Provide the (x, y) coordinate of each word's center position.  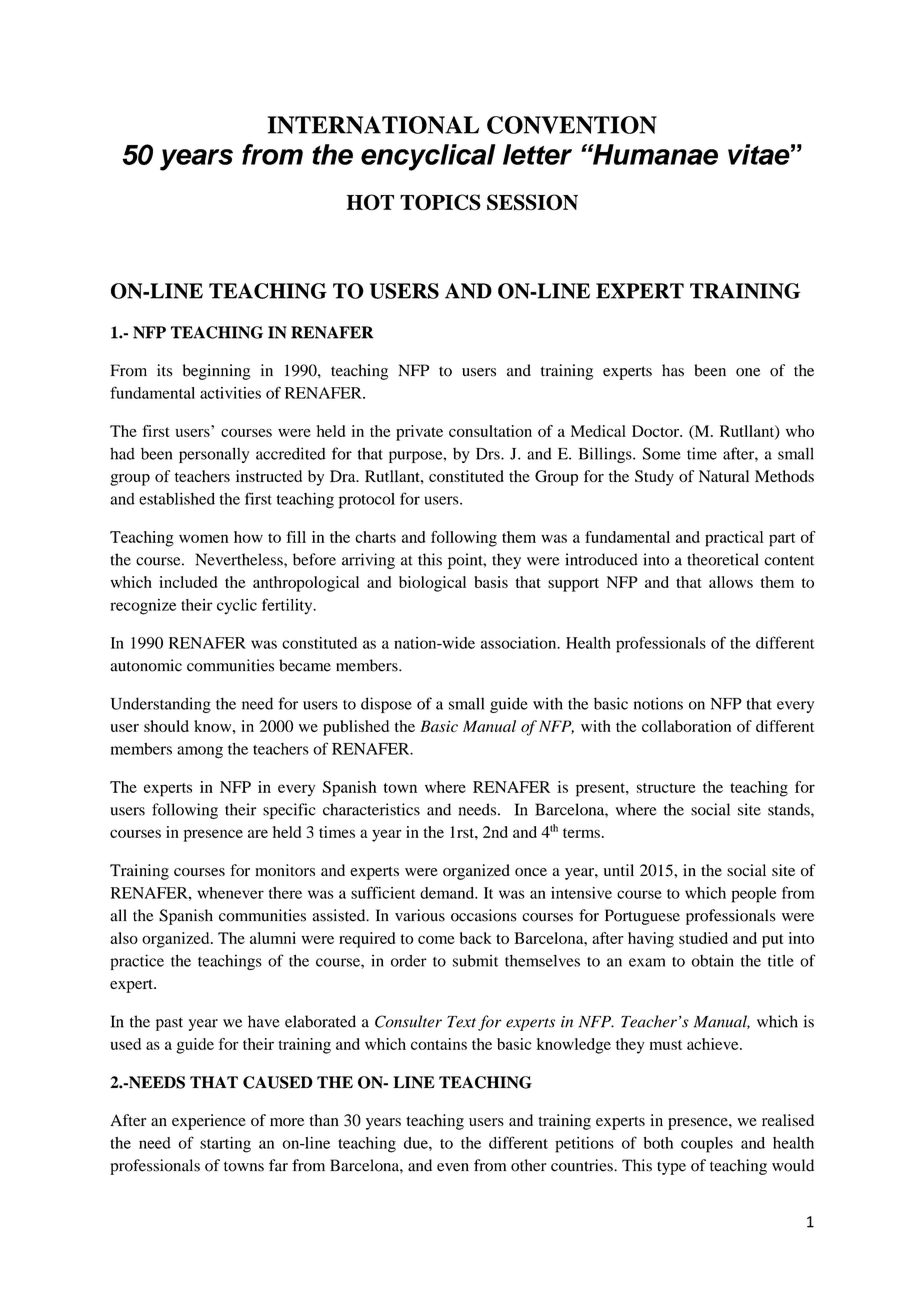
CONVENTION (572, 125)
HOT (370, 202)
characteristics (371, 809)
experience (209, 1122)
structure (666, 788)
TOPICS (440, 202)
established (177, 498)
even (453, 1167)
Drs (489, 454)
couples (707, 1145)
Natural (724, 476)
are (258, 833)
